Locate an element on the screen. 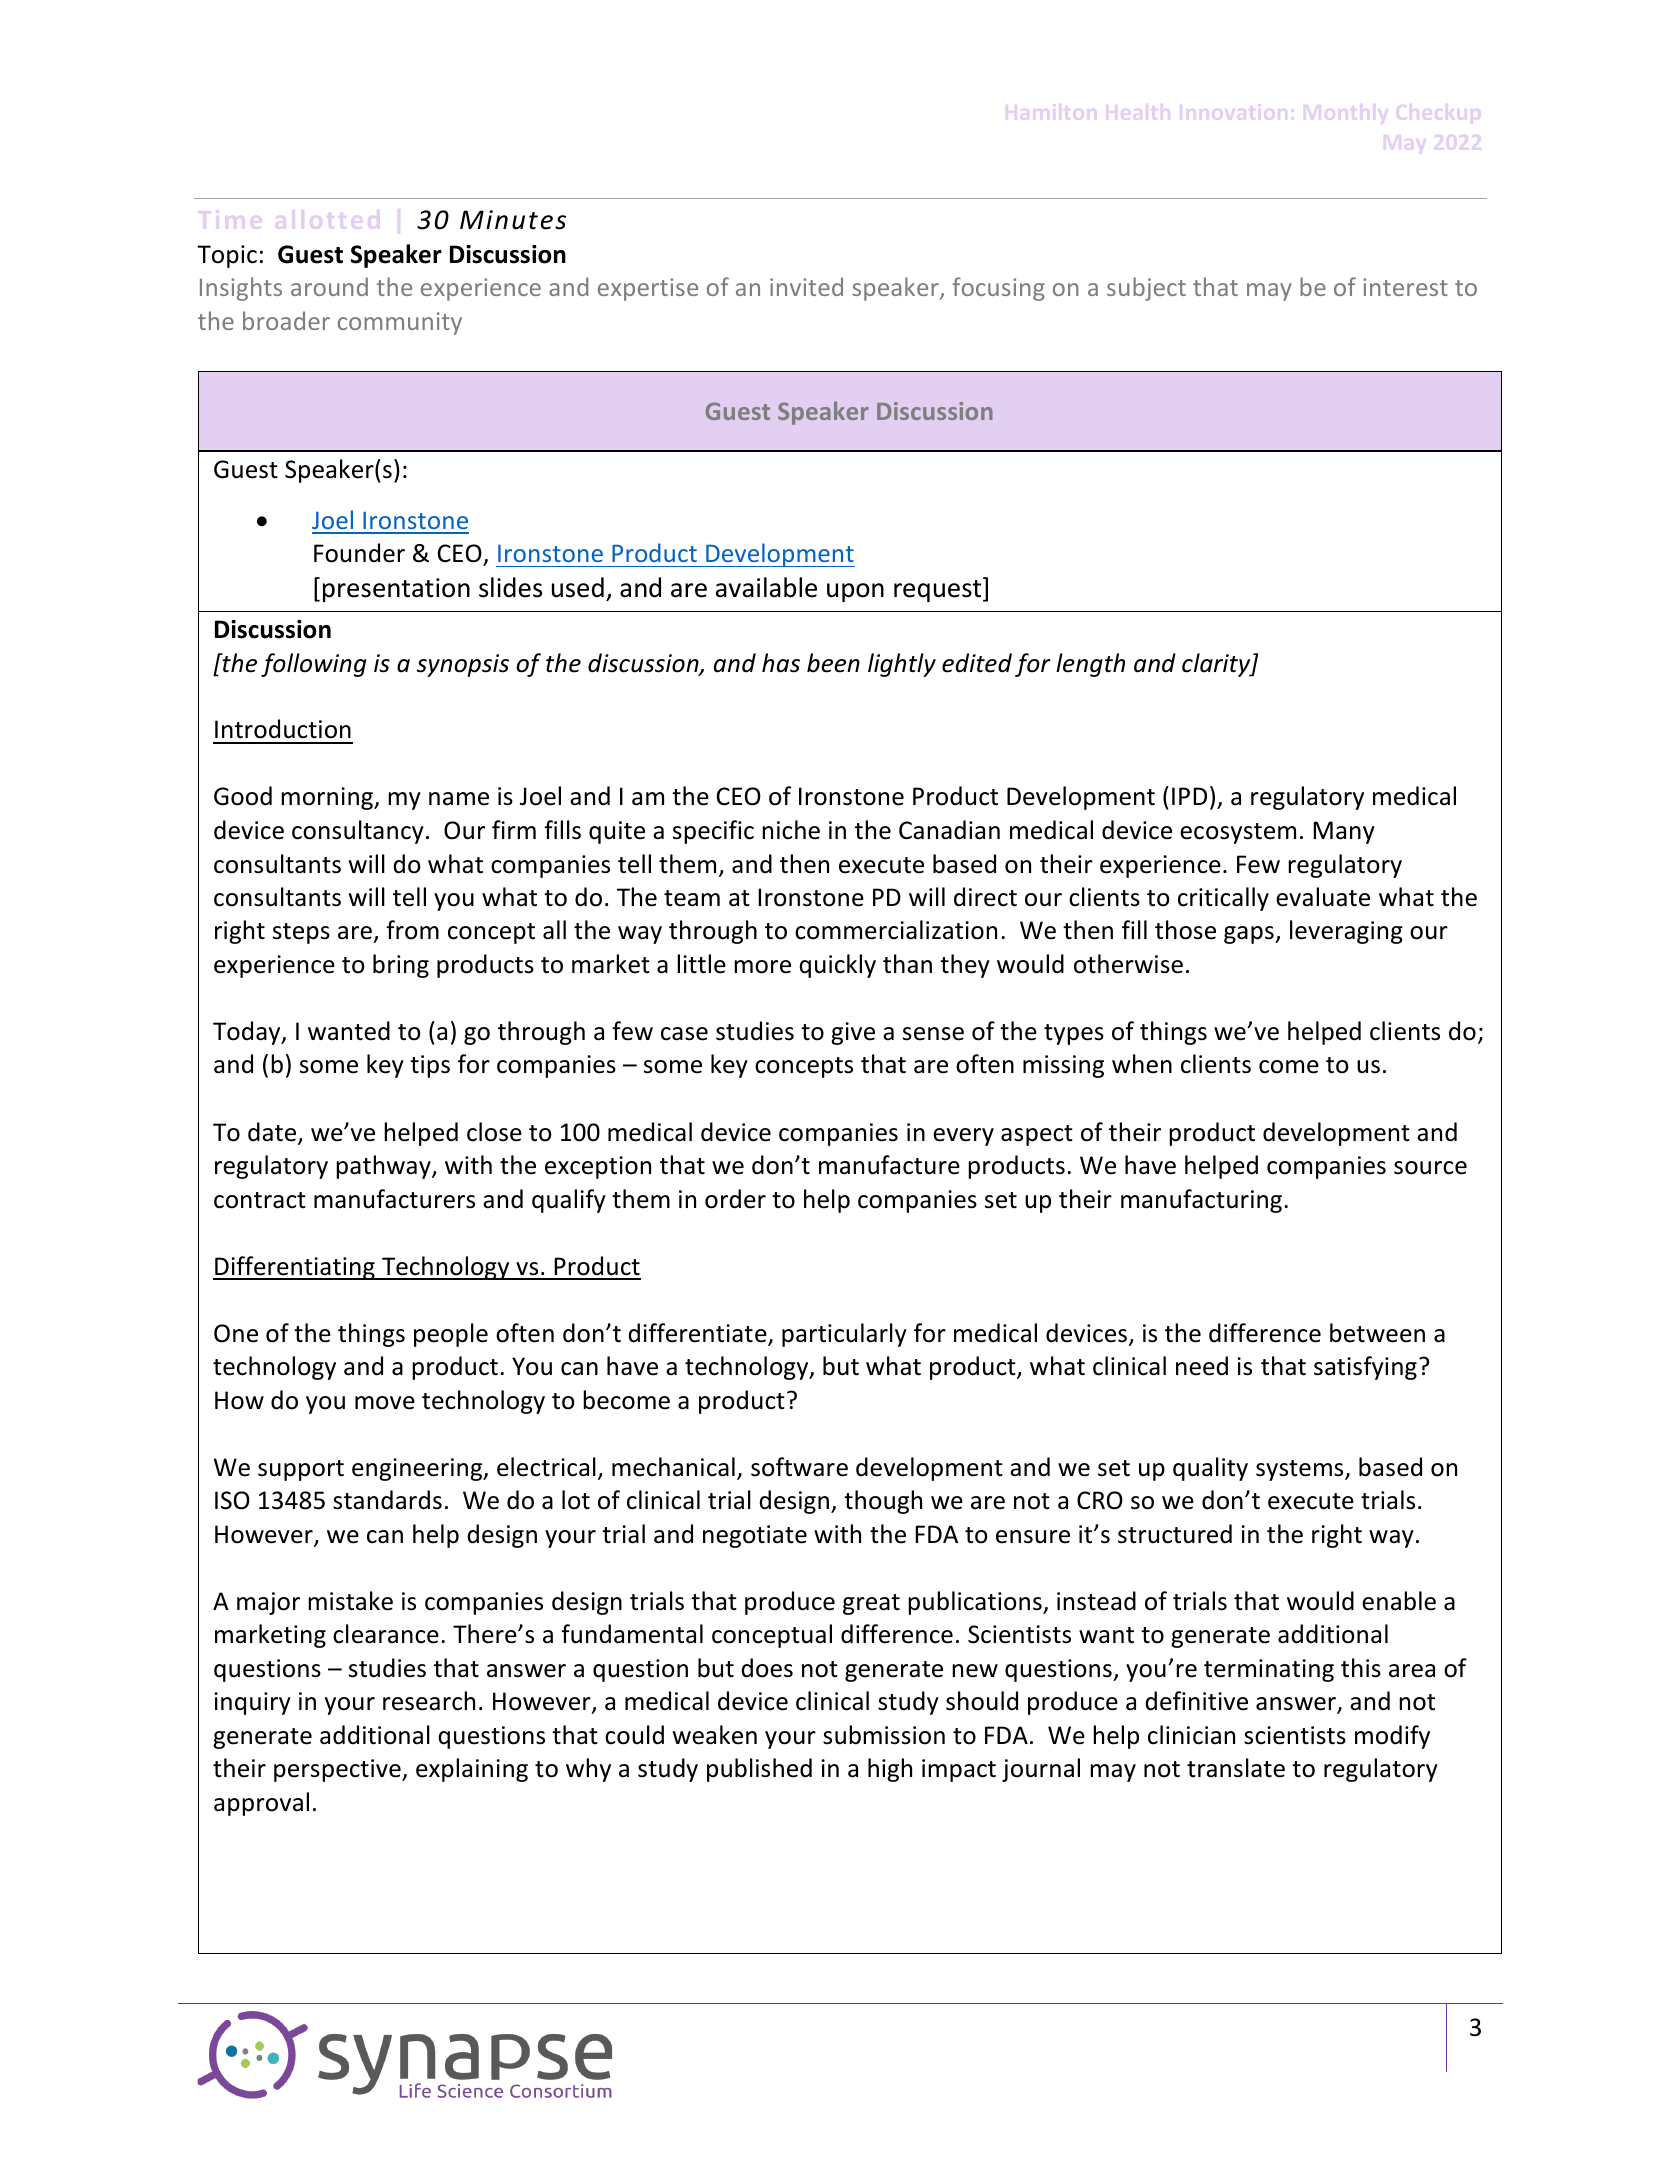 The image size is (1680, 2174). software is located at coordinates (799, 1467).
